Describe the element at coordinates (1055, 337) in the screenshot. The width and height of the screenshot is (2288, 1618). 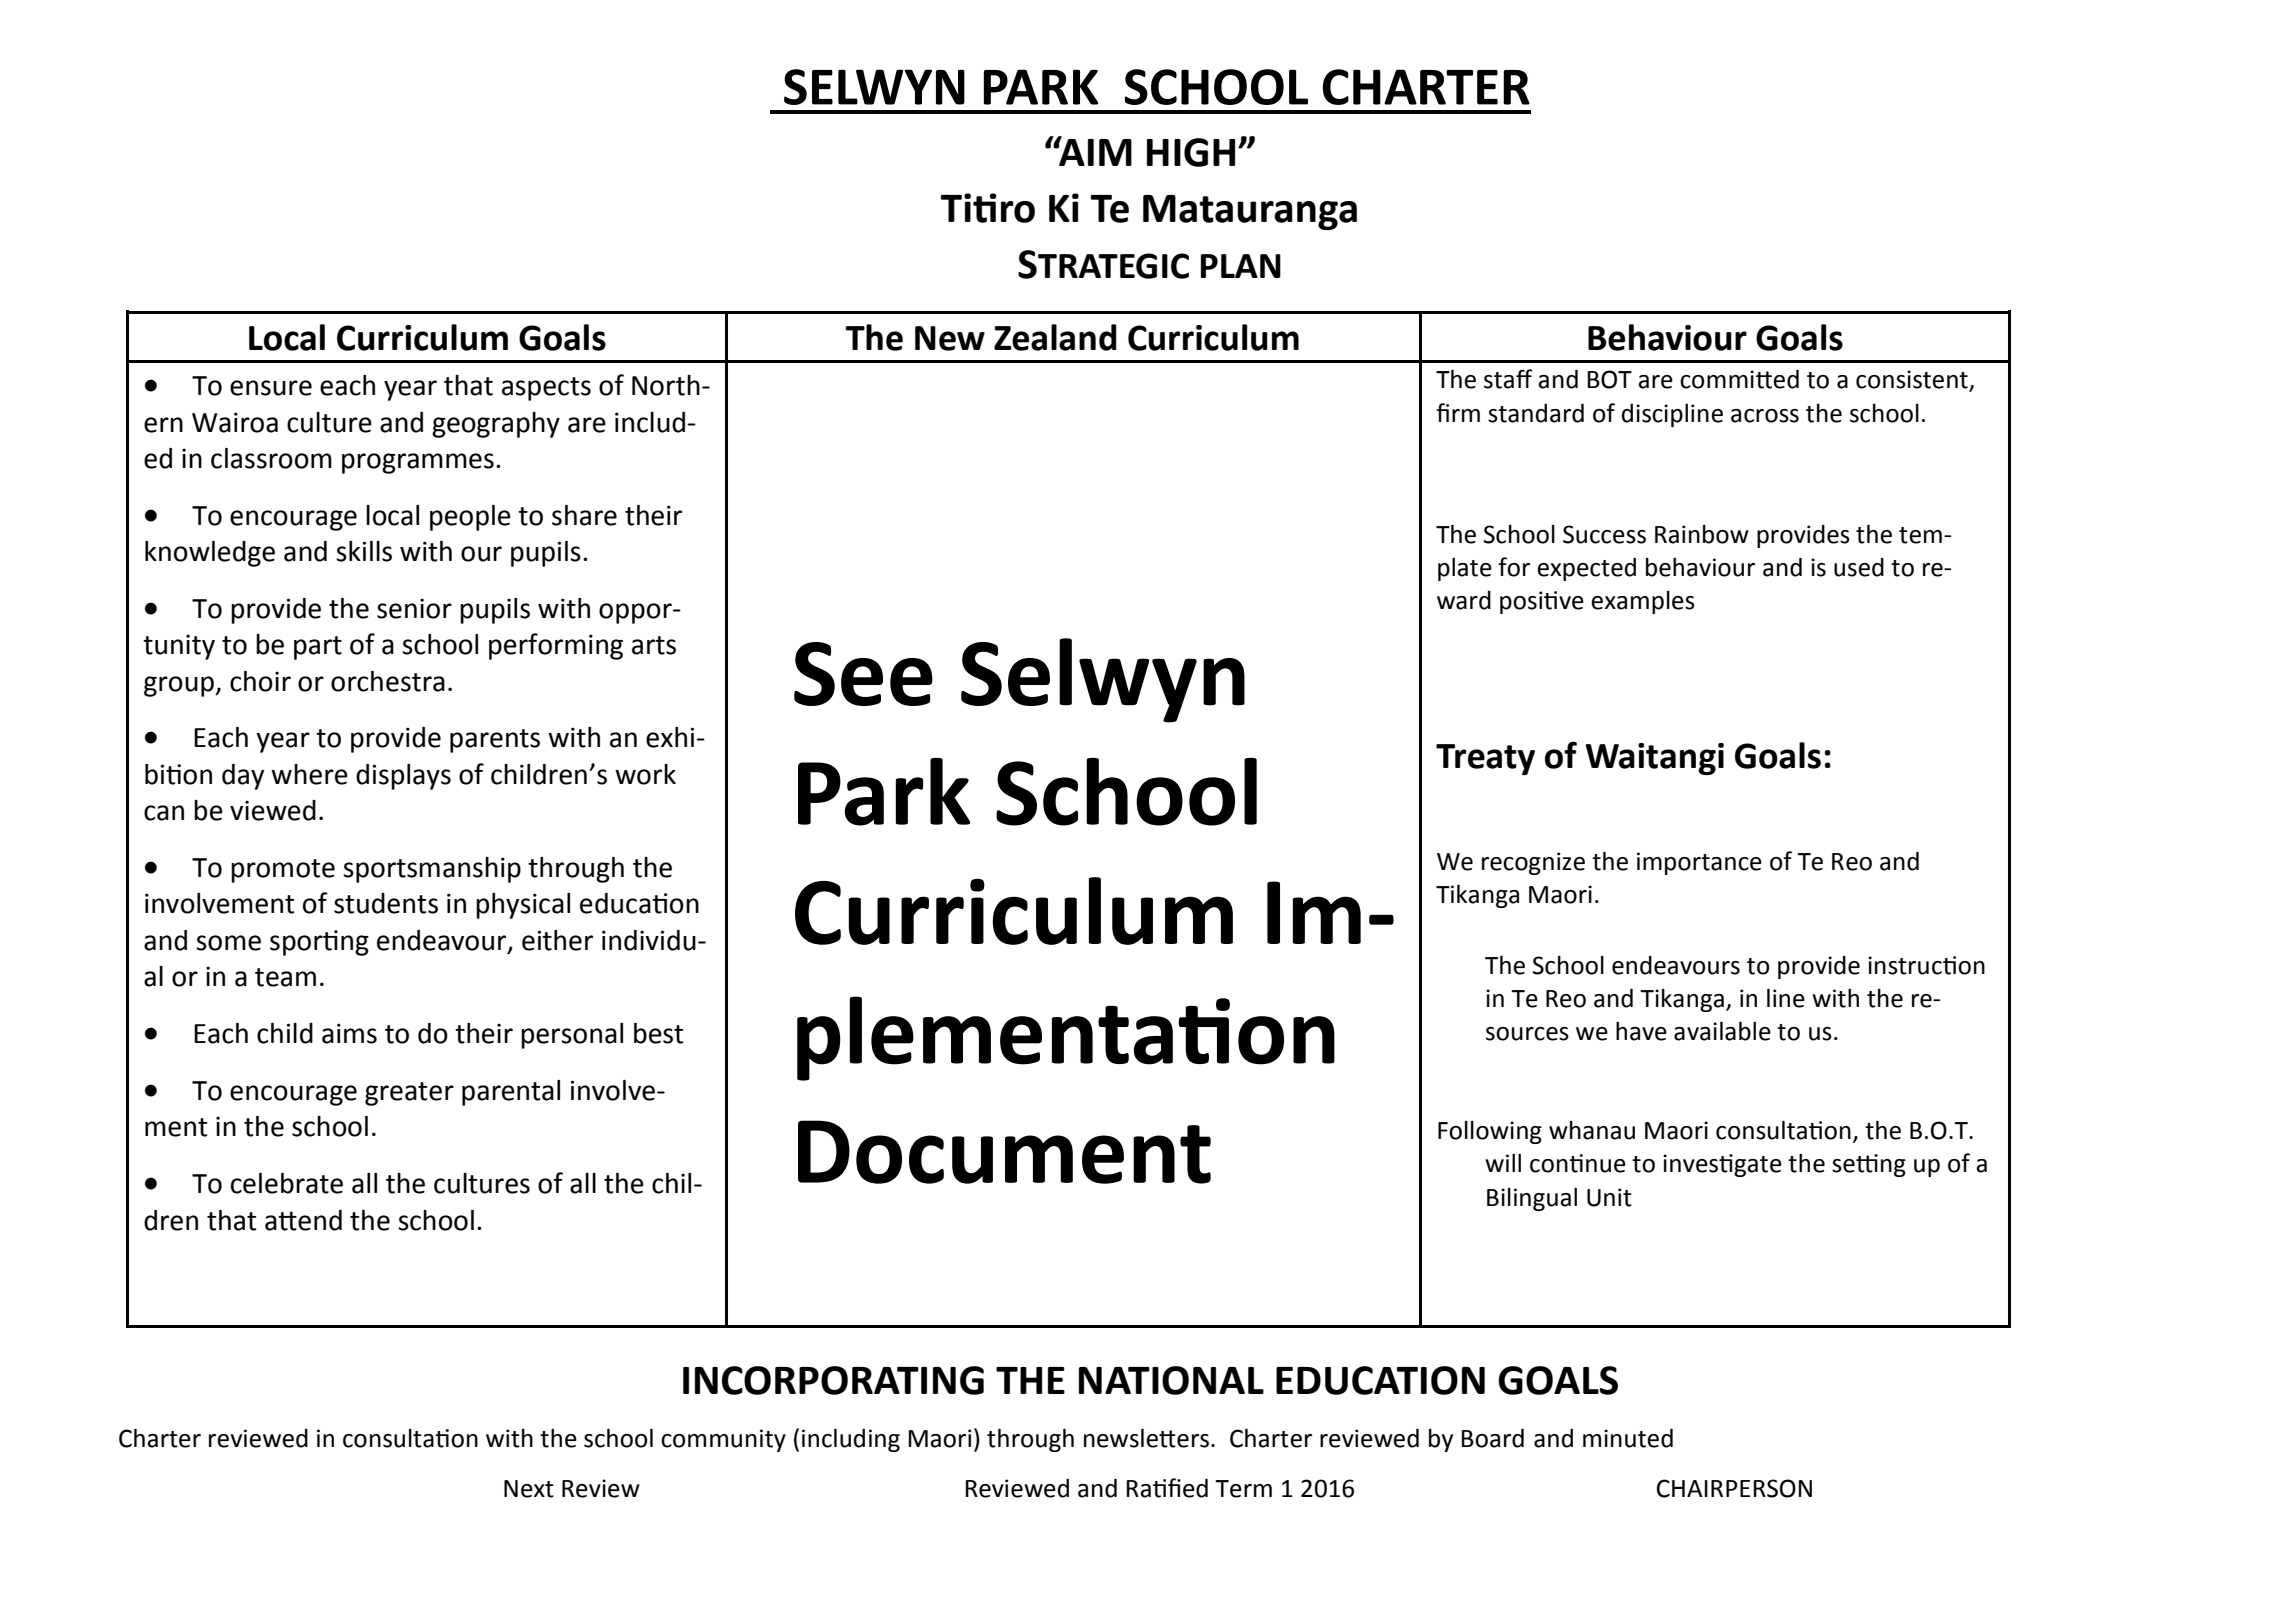
I see `Zealand` at that location.
